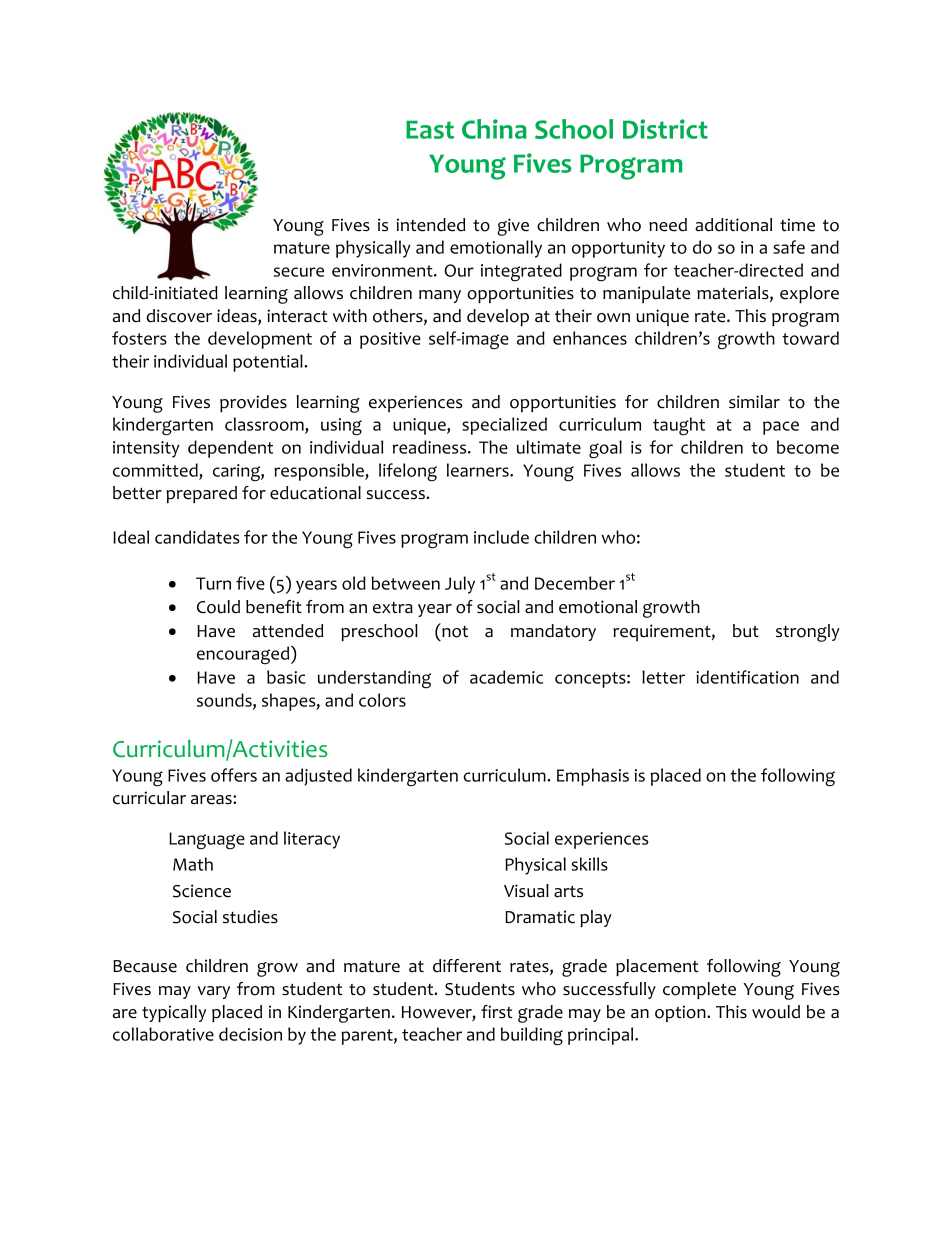 The width and height of the document is (952, 1233). Describe the element at coordinates (747, 677) in the document. I see `identification` at that location.
